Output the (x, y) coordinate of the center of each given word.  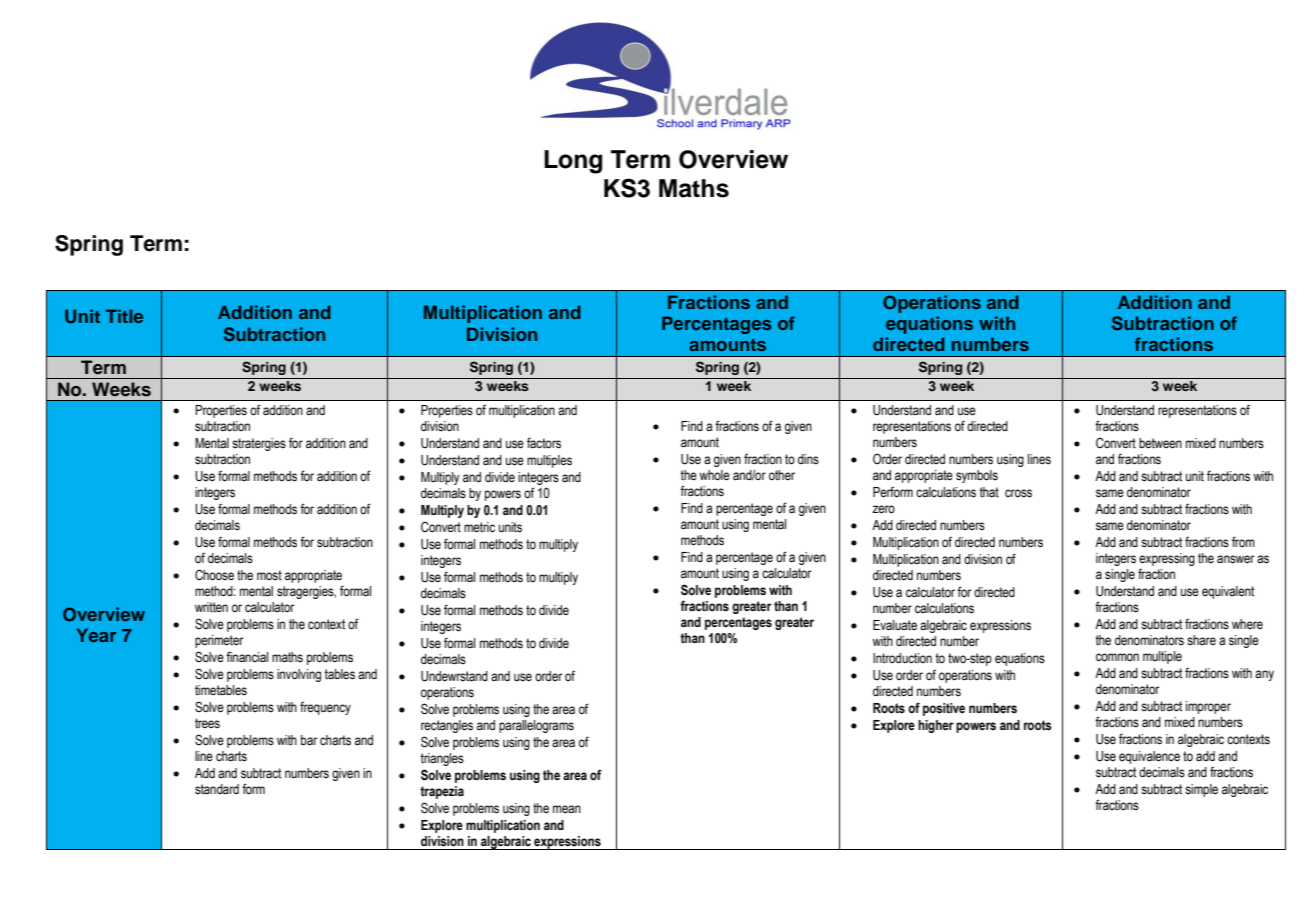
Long (573, 162)
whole (714, 475)
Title (124, 316)
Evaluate (895, 625)
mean (567, 809)
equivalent (1228, 592)
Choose (214, 575)
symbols (977, 476)
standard (217, 789)
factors (544, 443)
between (1160, 443)
